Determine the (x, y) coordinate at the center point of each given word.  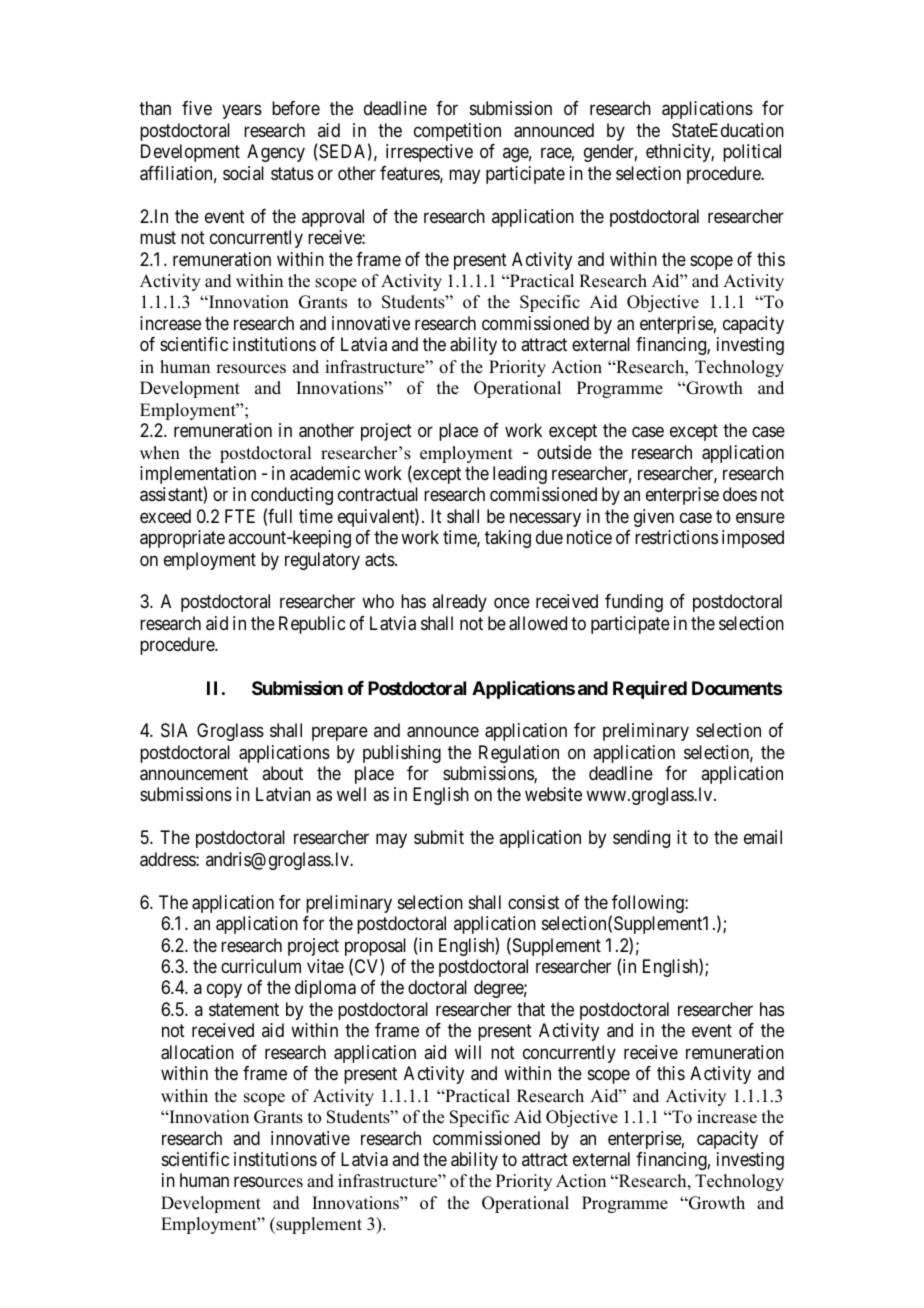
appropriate (182, 539)
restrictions (676, 537)
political (752, 153)
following (648, 905)
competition (457, 132)
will (468, 1052)
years (242, 112)
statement (244, 1009)
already (459, 603)
